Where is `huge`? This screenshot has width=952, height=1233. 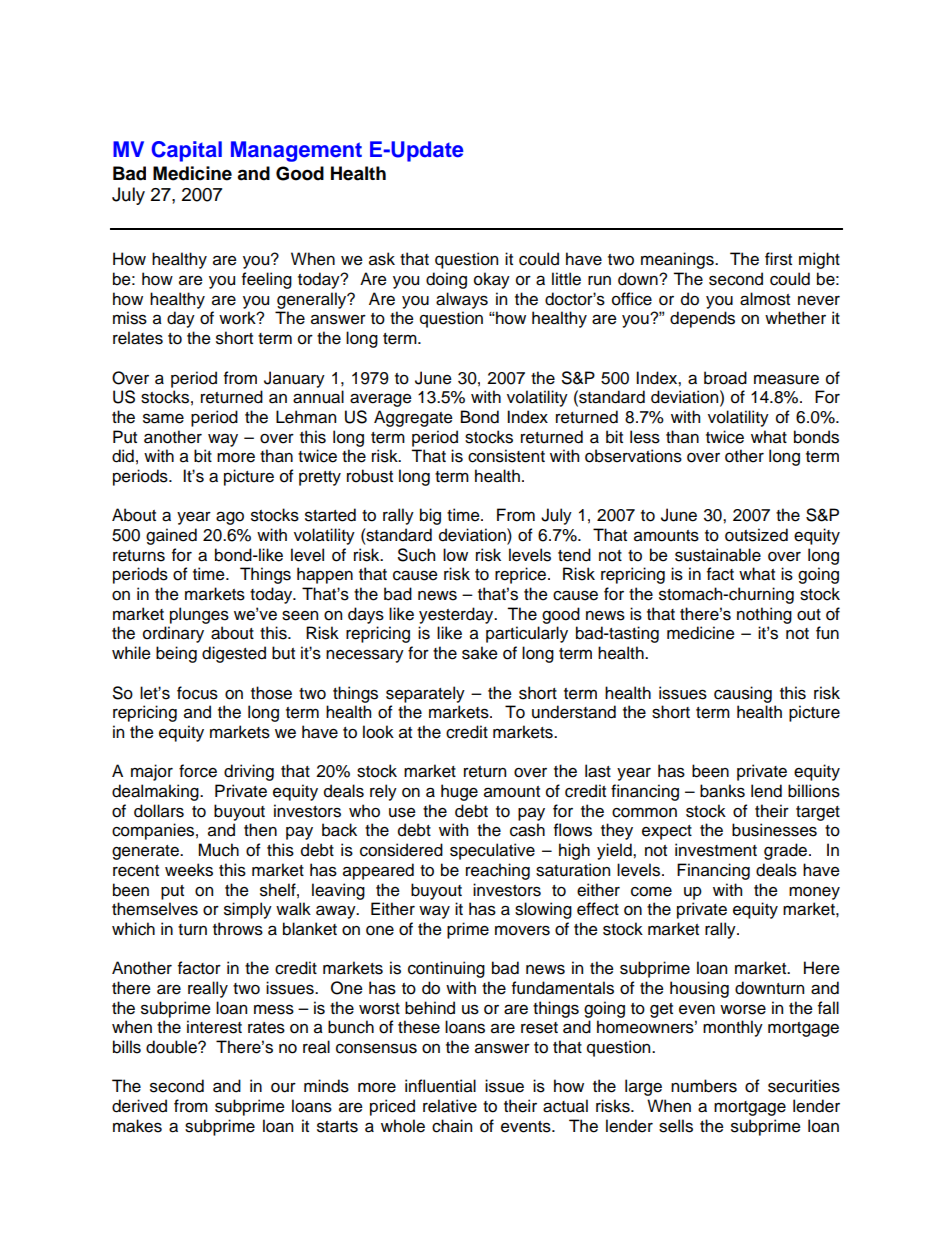 huge is located at coordinates (459, 792).
